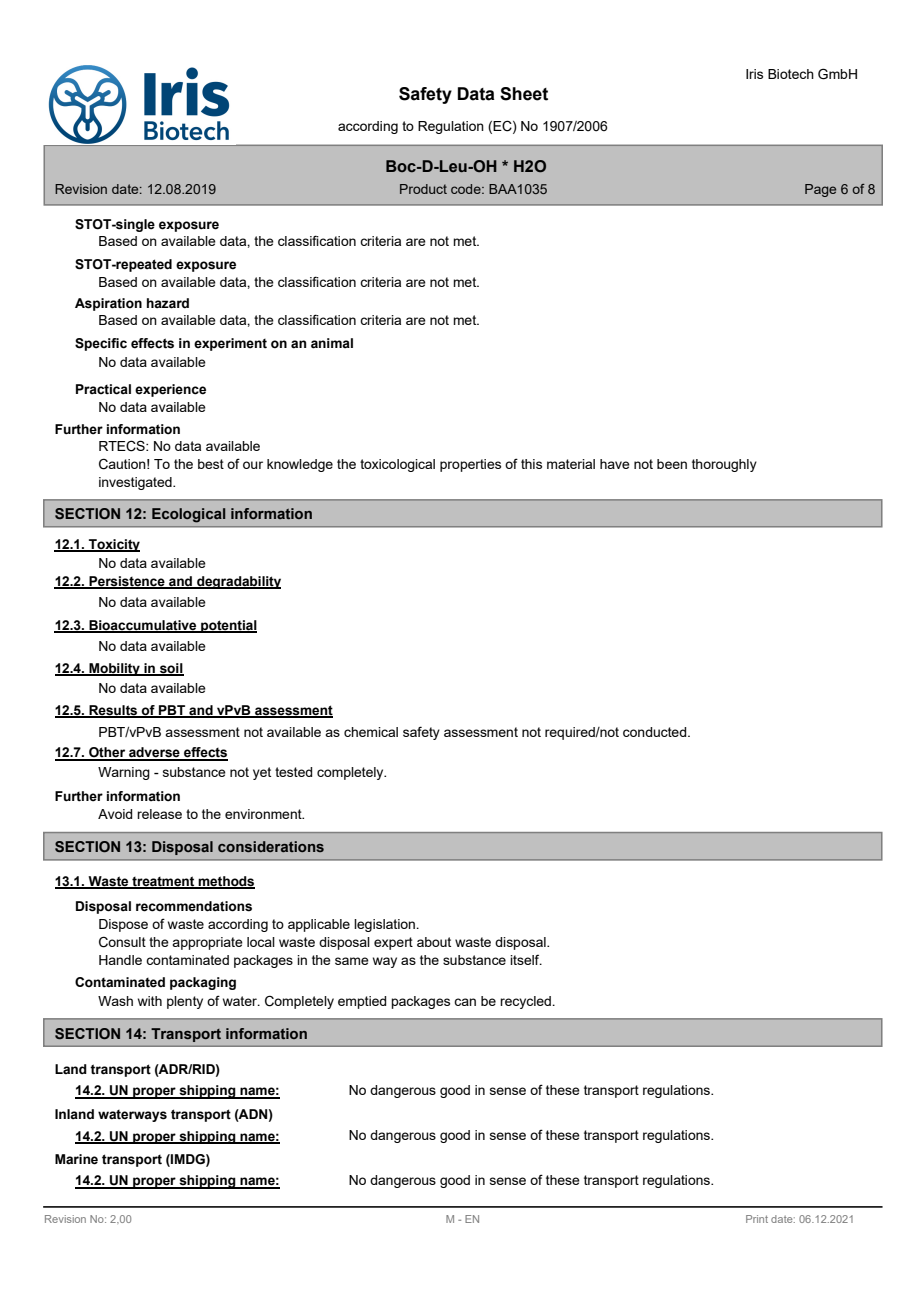 This document has height=1307, width=924. Describe the element at coordinates (168, 303) in the document. I see `hazard` at that location.
